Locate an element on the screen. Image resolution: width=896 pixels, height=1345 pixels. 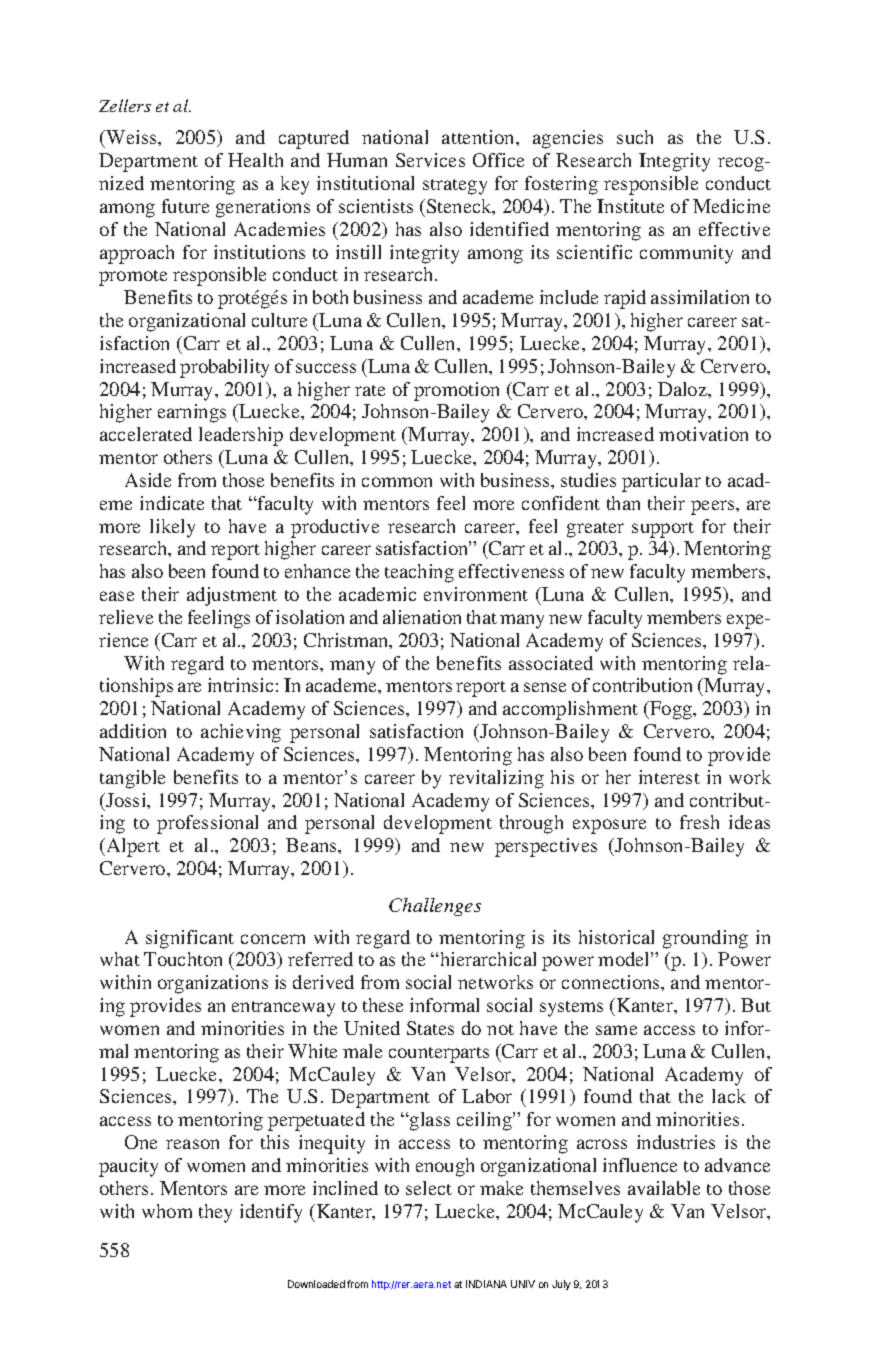
Fogg is located at coordinates (671, 710).
